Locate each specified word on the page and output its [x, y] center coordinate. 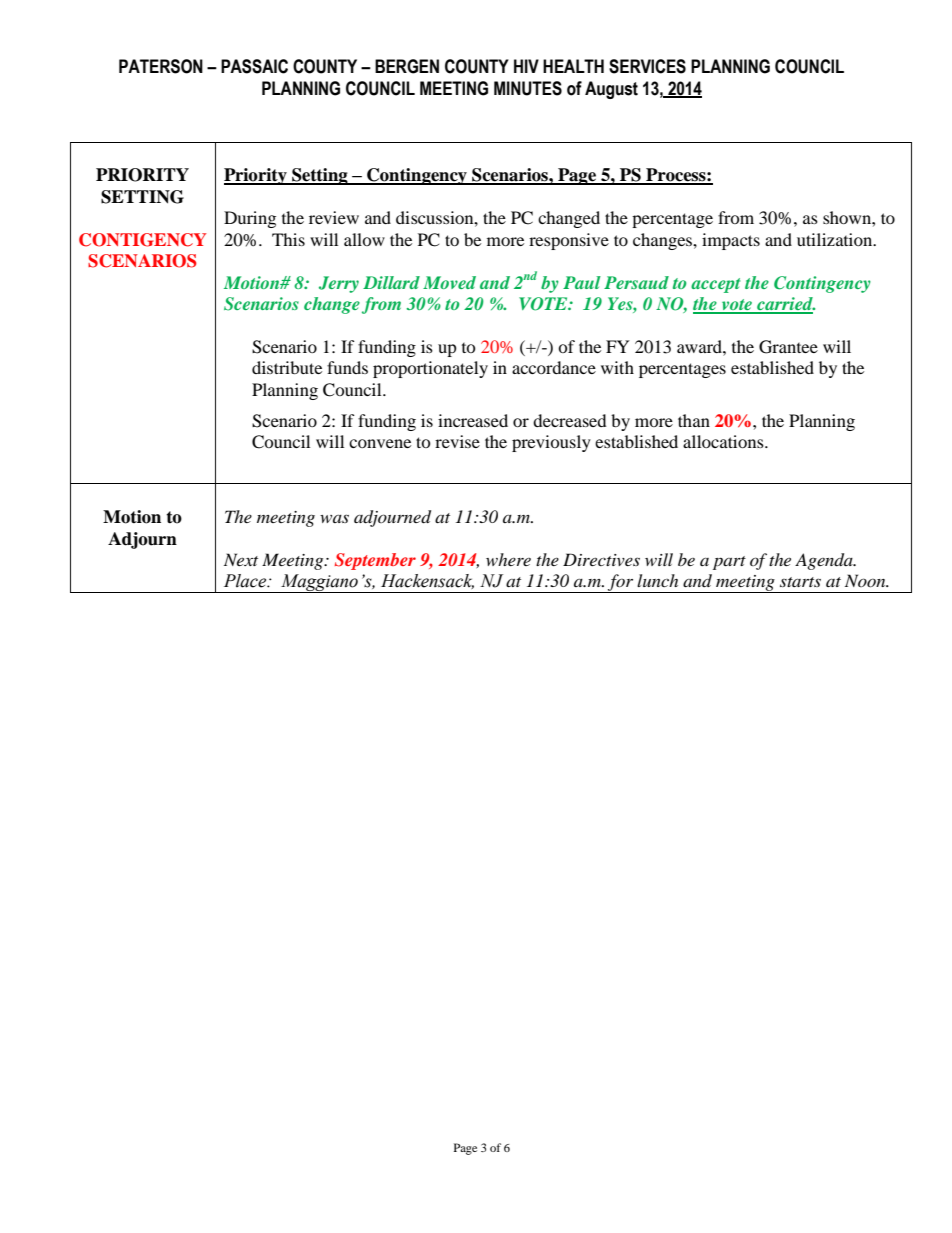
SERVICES [647, 66]
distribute [287, 367]
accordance [554, 367]
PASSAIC [254, 66]
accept [715, 285]
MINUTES [528, 88]
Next [241, 559]
